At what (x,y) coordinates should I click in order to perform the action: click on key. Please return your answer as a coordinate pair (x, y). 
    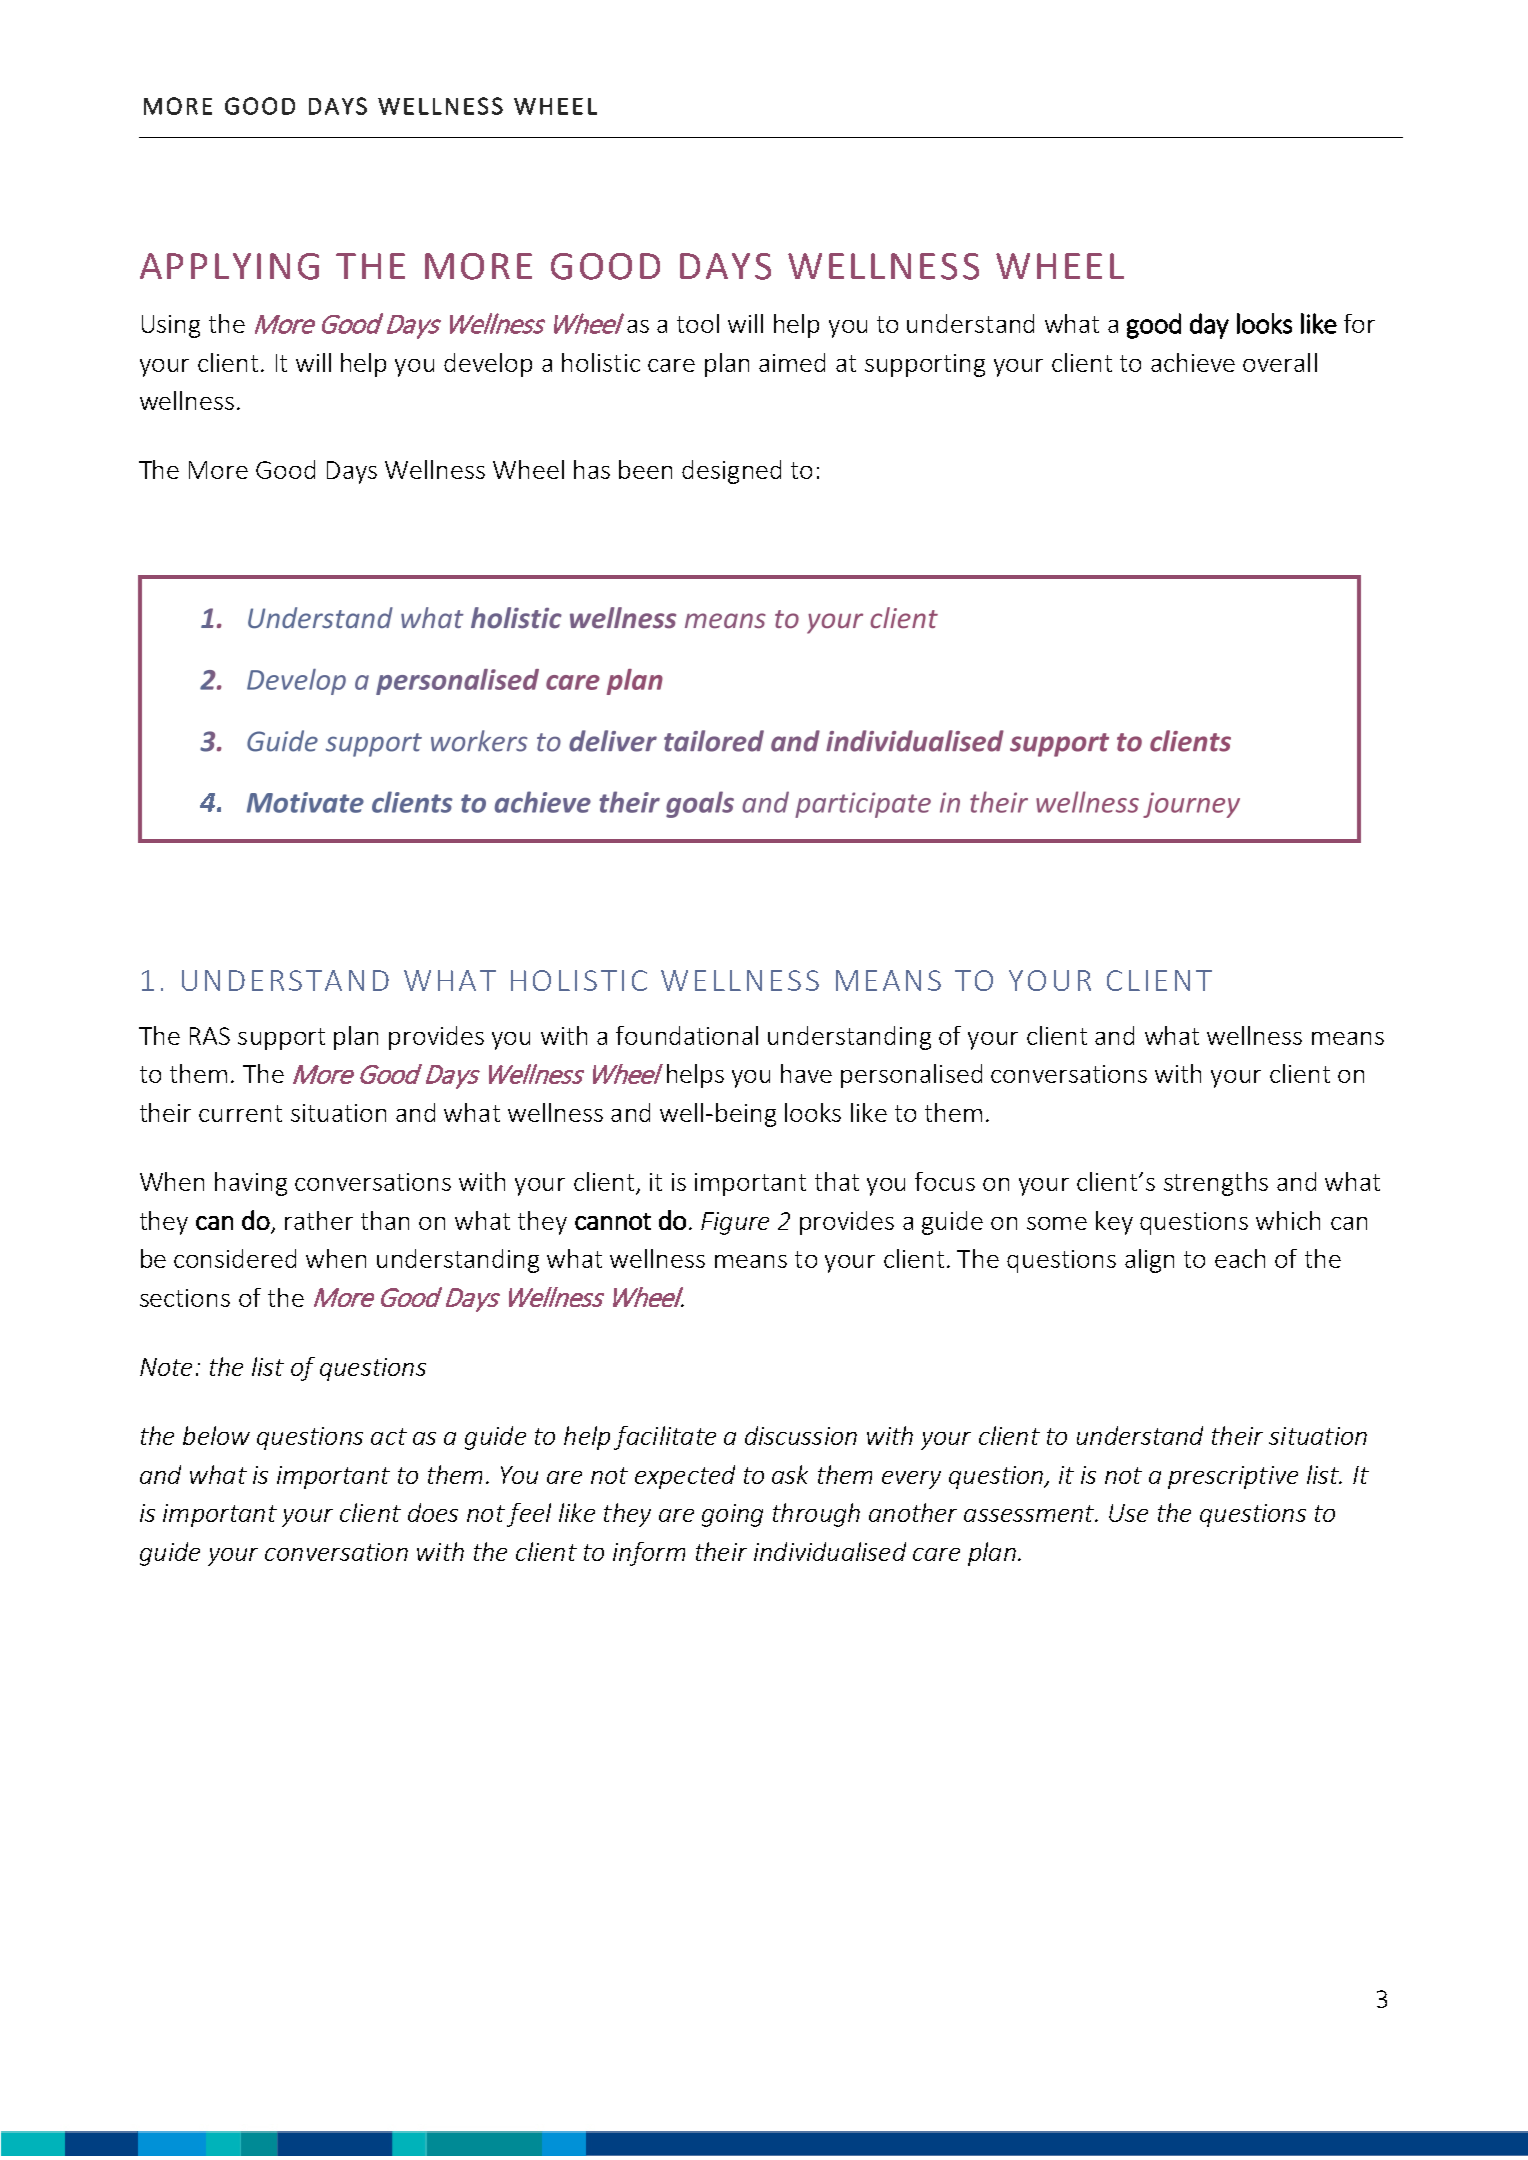
    Looking at the image, I should click on (1114, 1223).
